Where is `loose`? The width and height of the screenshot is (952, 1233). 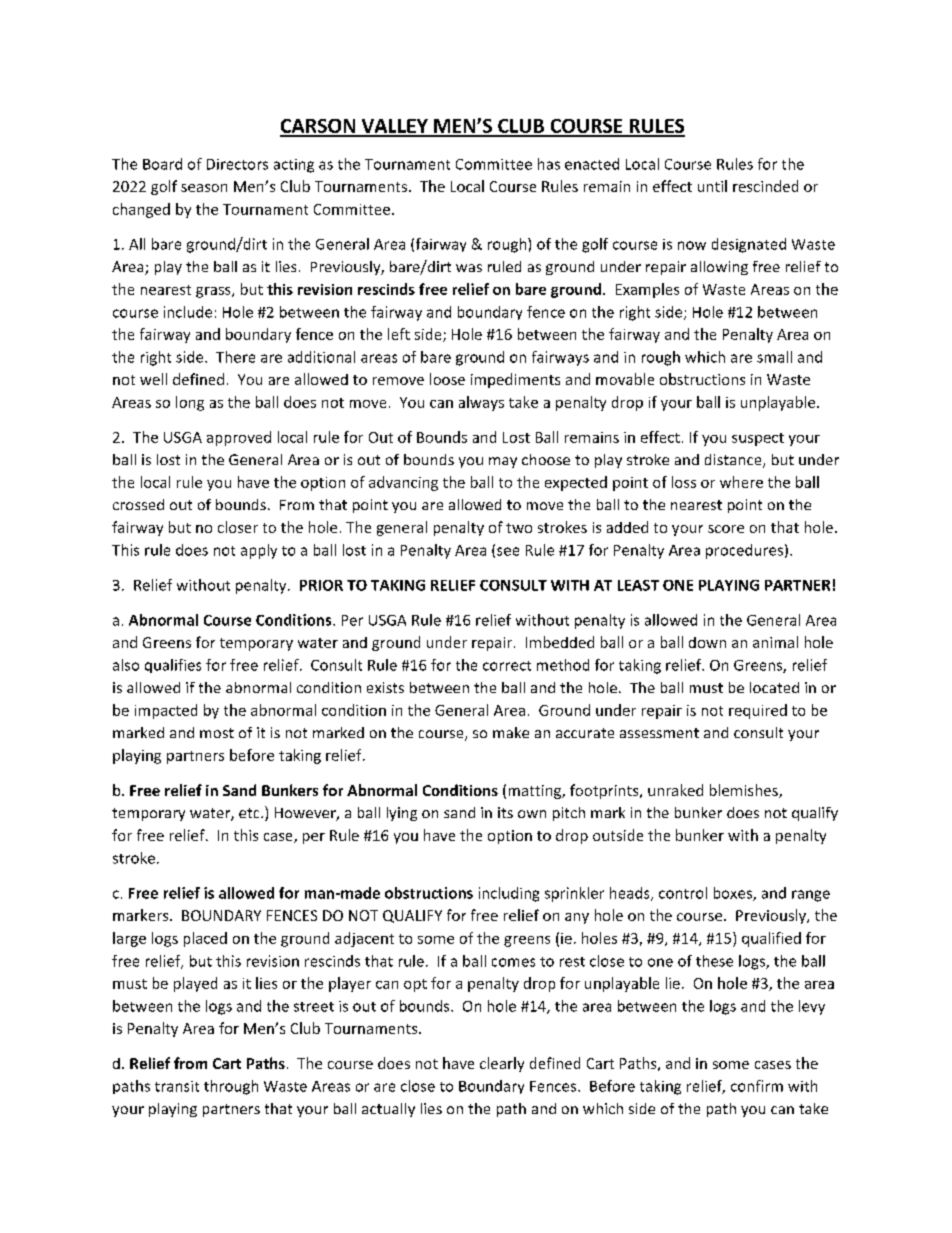
loose is located at coordinates (447, 379).
